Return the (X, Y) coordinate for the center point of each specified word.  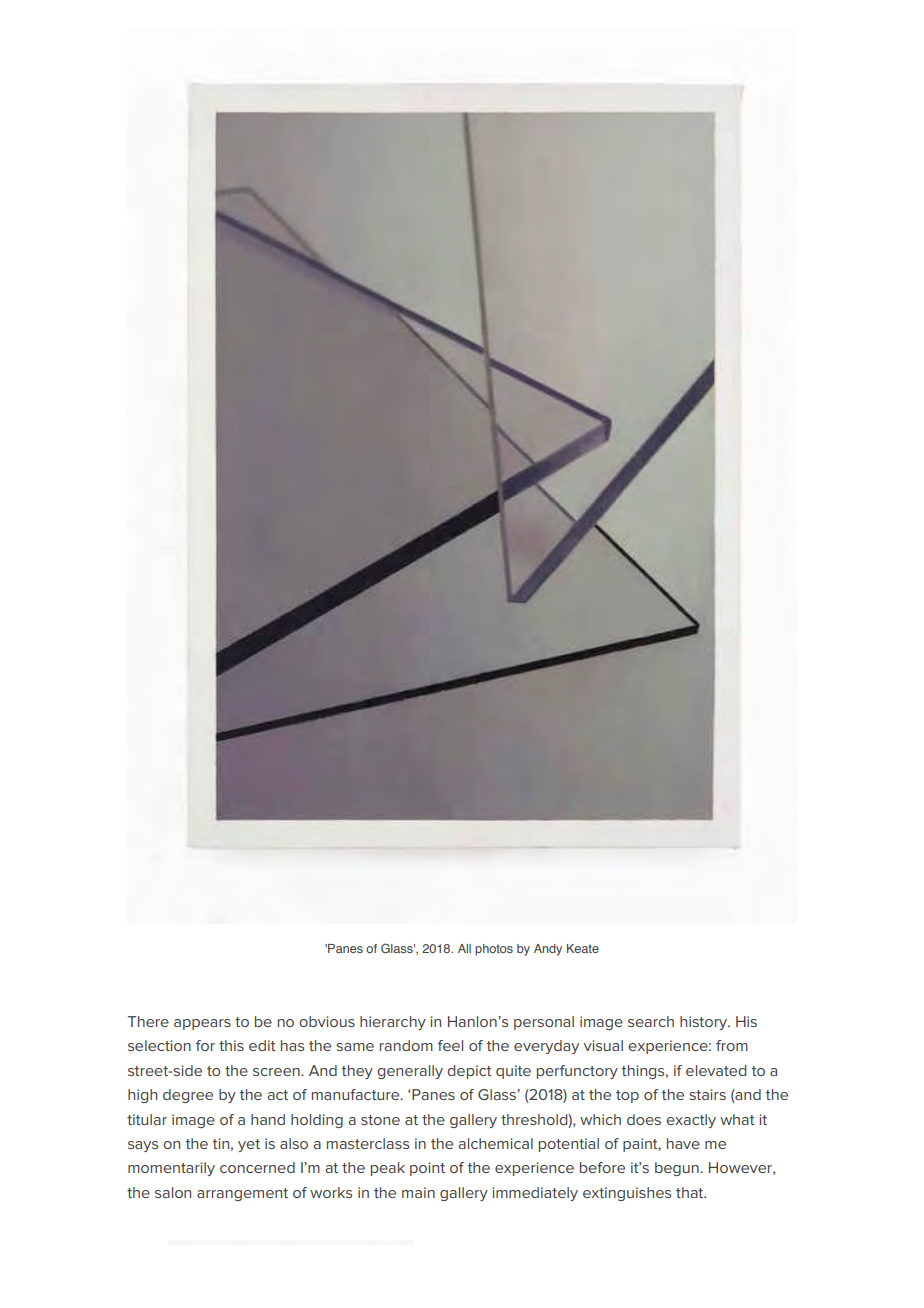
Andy (548, 950)
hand (268, 1119)
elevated (716, 1070)
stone (380, 1120)
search (651, 1021)
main (418, 1192)
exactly (691, 1121)
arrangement (242, 1194)
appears (202, 1024)
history (705, 1023)
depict (469, 1072)
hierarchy (393, 1023)
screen (277, 1072)
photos (494, 950)
